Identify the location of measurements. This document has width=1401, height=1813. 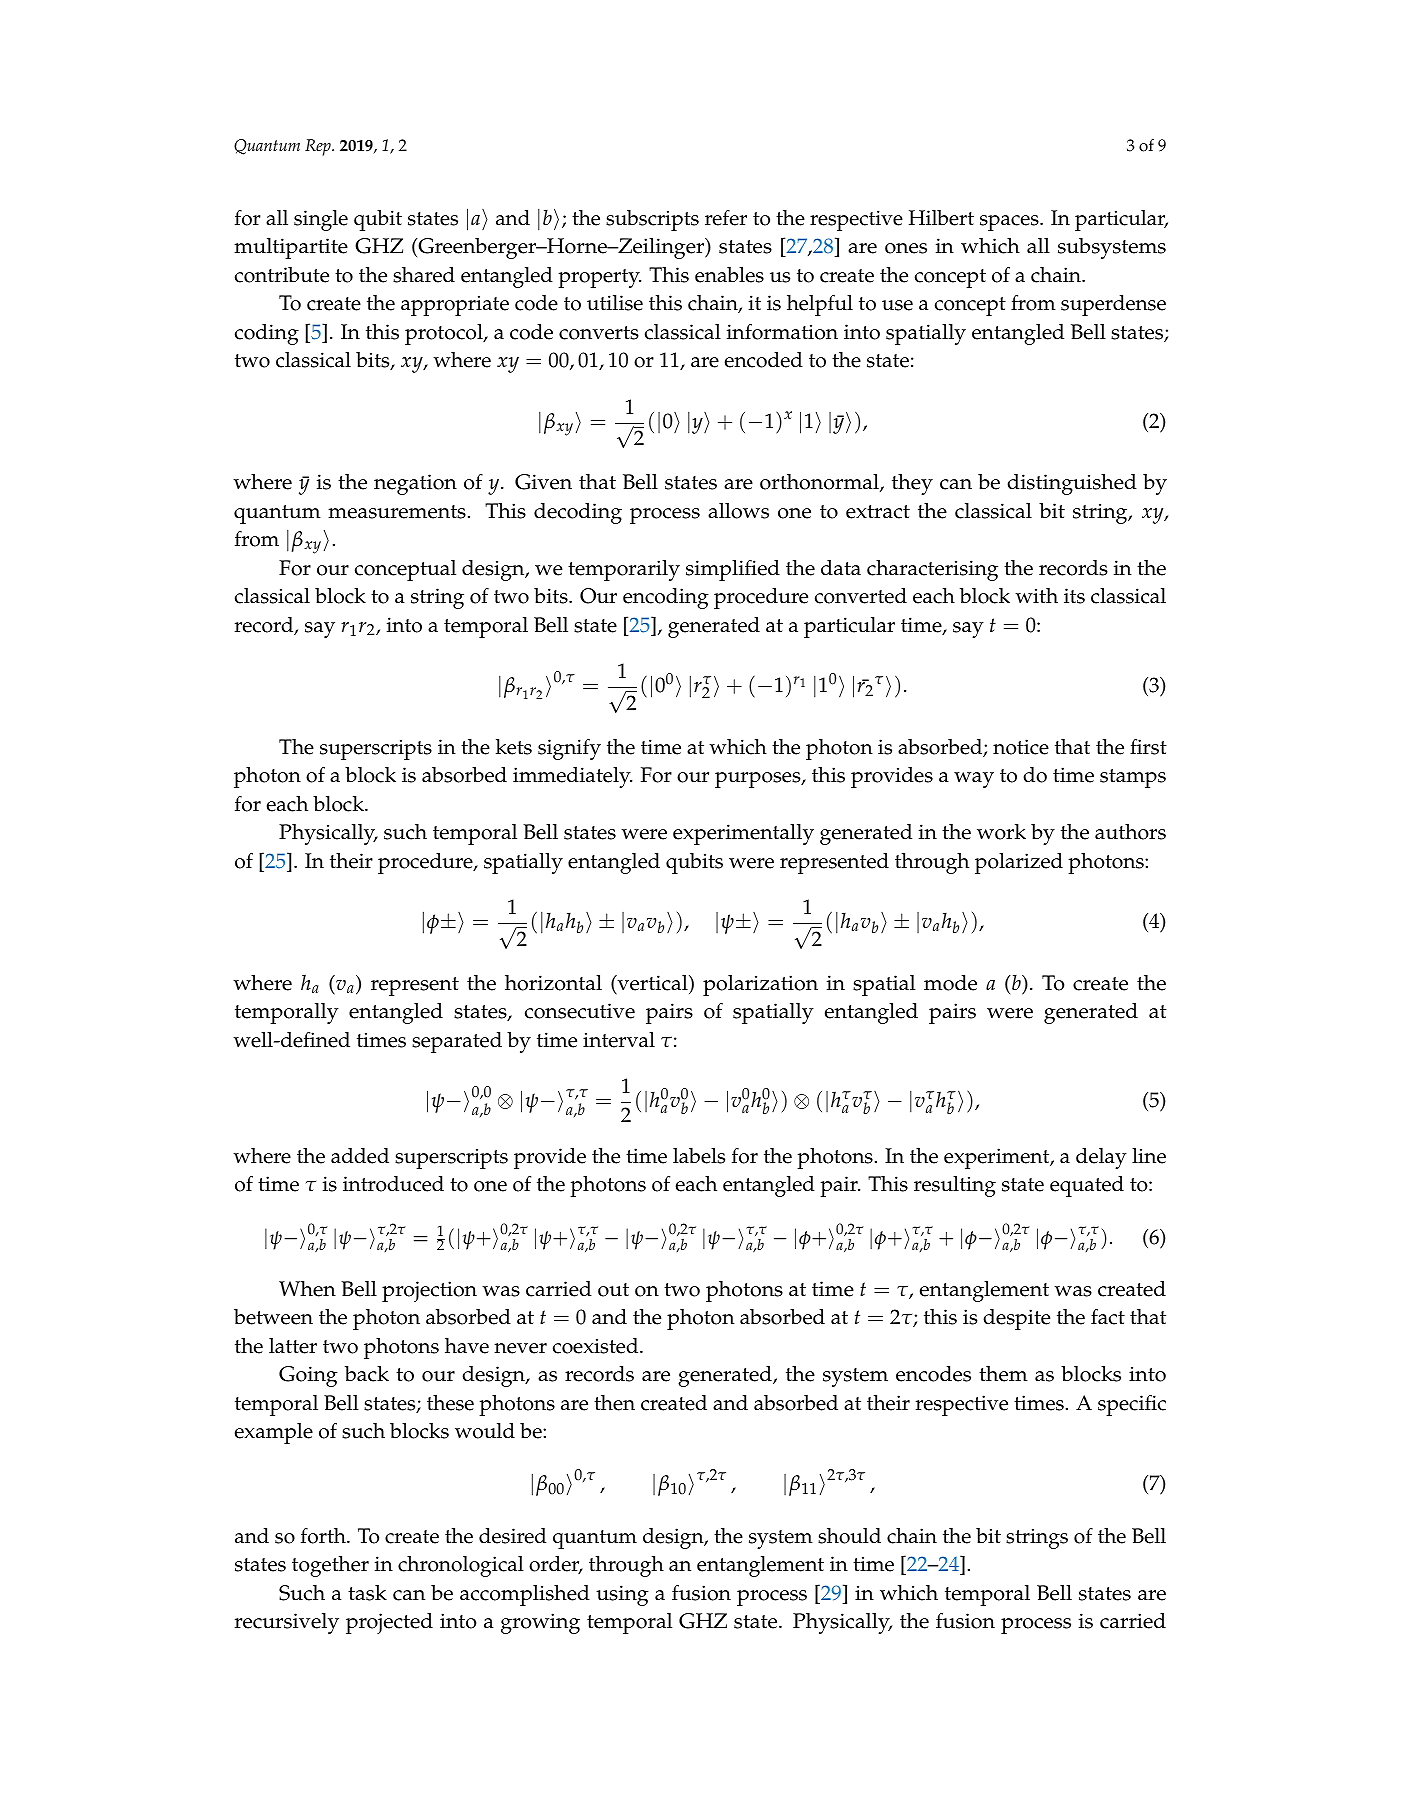
(397, 512).
